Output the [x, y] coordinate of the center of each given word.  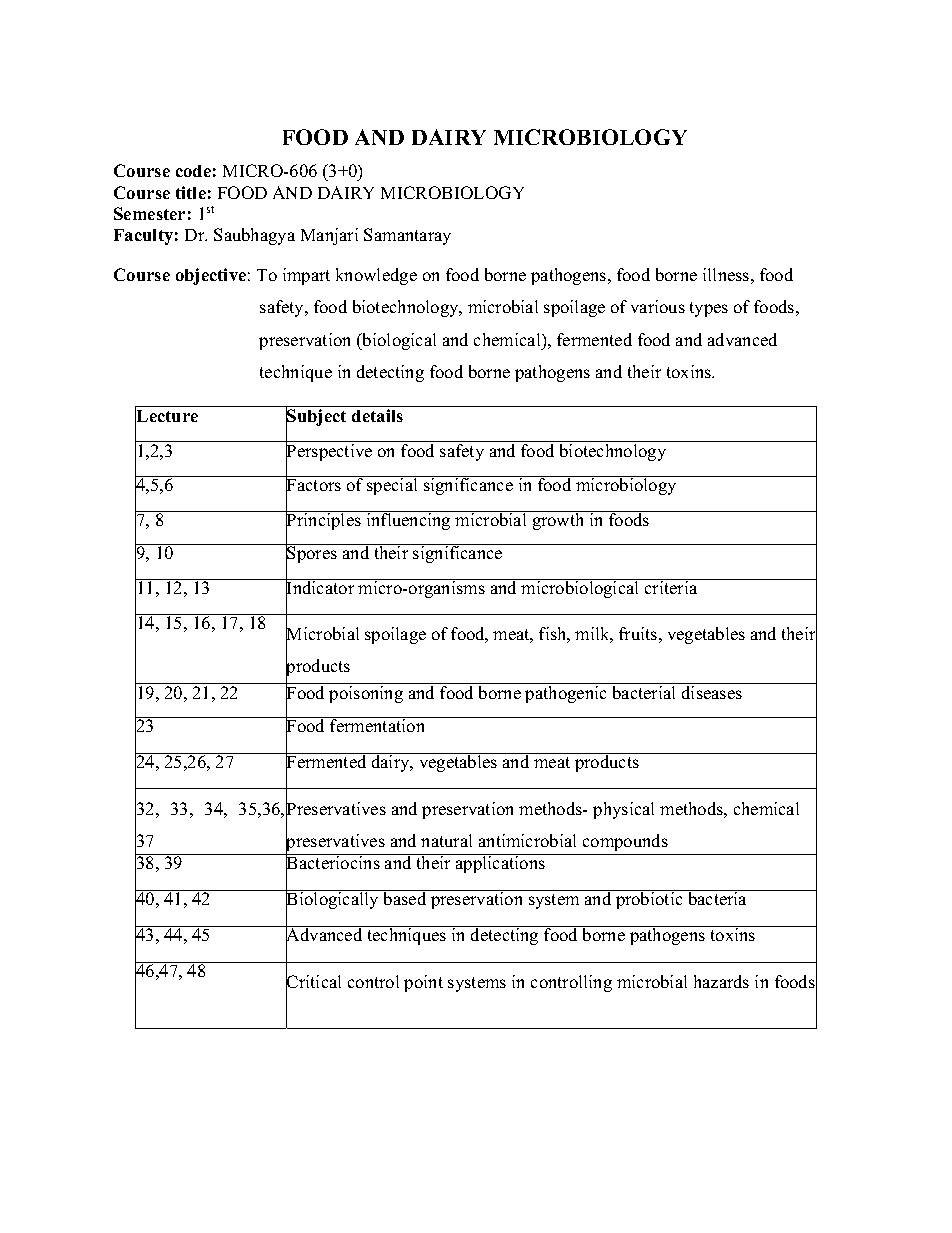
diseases [712, 692]
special [393, 485]
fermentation [378, 724]
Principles [324, 522]
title [191, 192]
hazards [721, 981]
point [423, 983]
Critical [313, 982]
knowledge [376, 276]
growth [558, 520]
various [658, 306]
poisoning [366, 694]
